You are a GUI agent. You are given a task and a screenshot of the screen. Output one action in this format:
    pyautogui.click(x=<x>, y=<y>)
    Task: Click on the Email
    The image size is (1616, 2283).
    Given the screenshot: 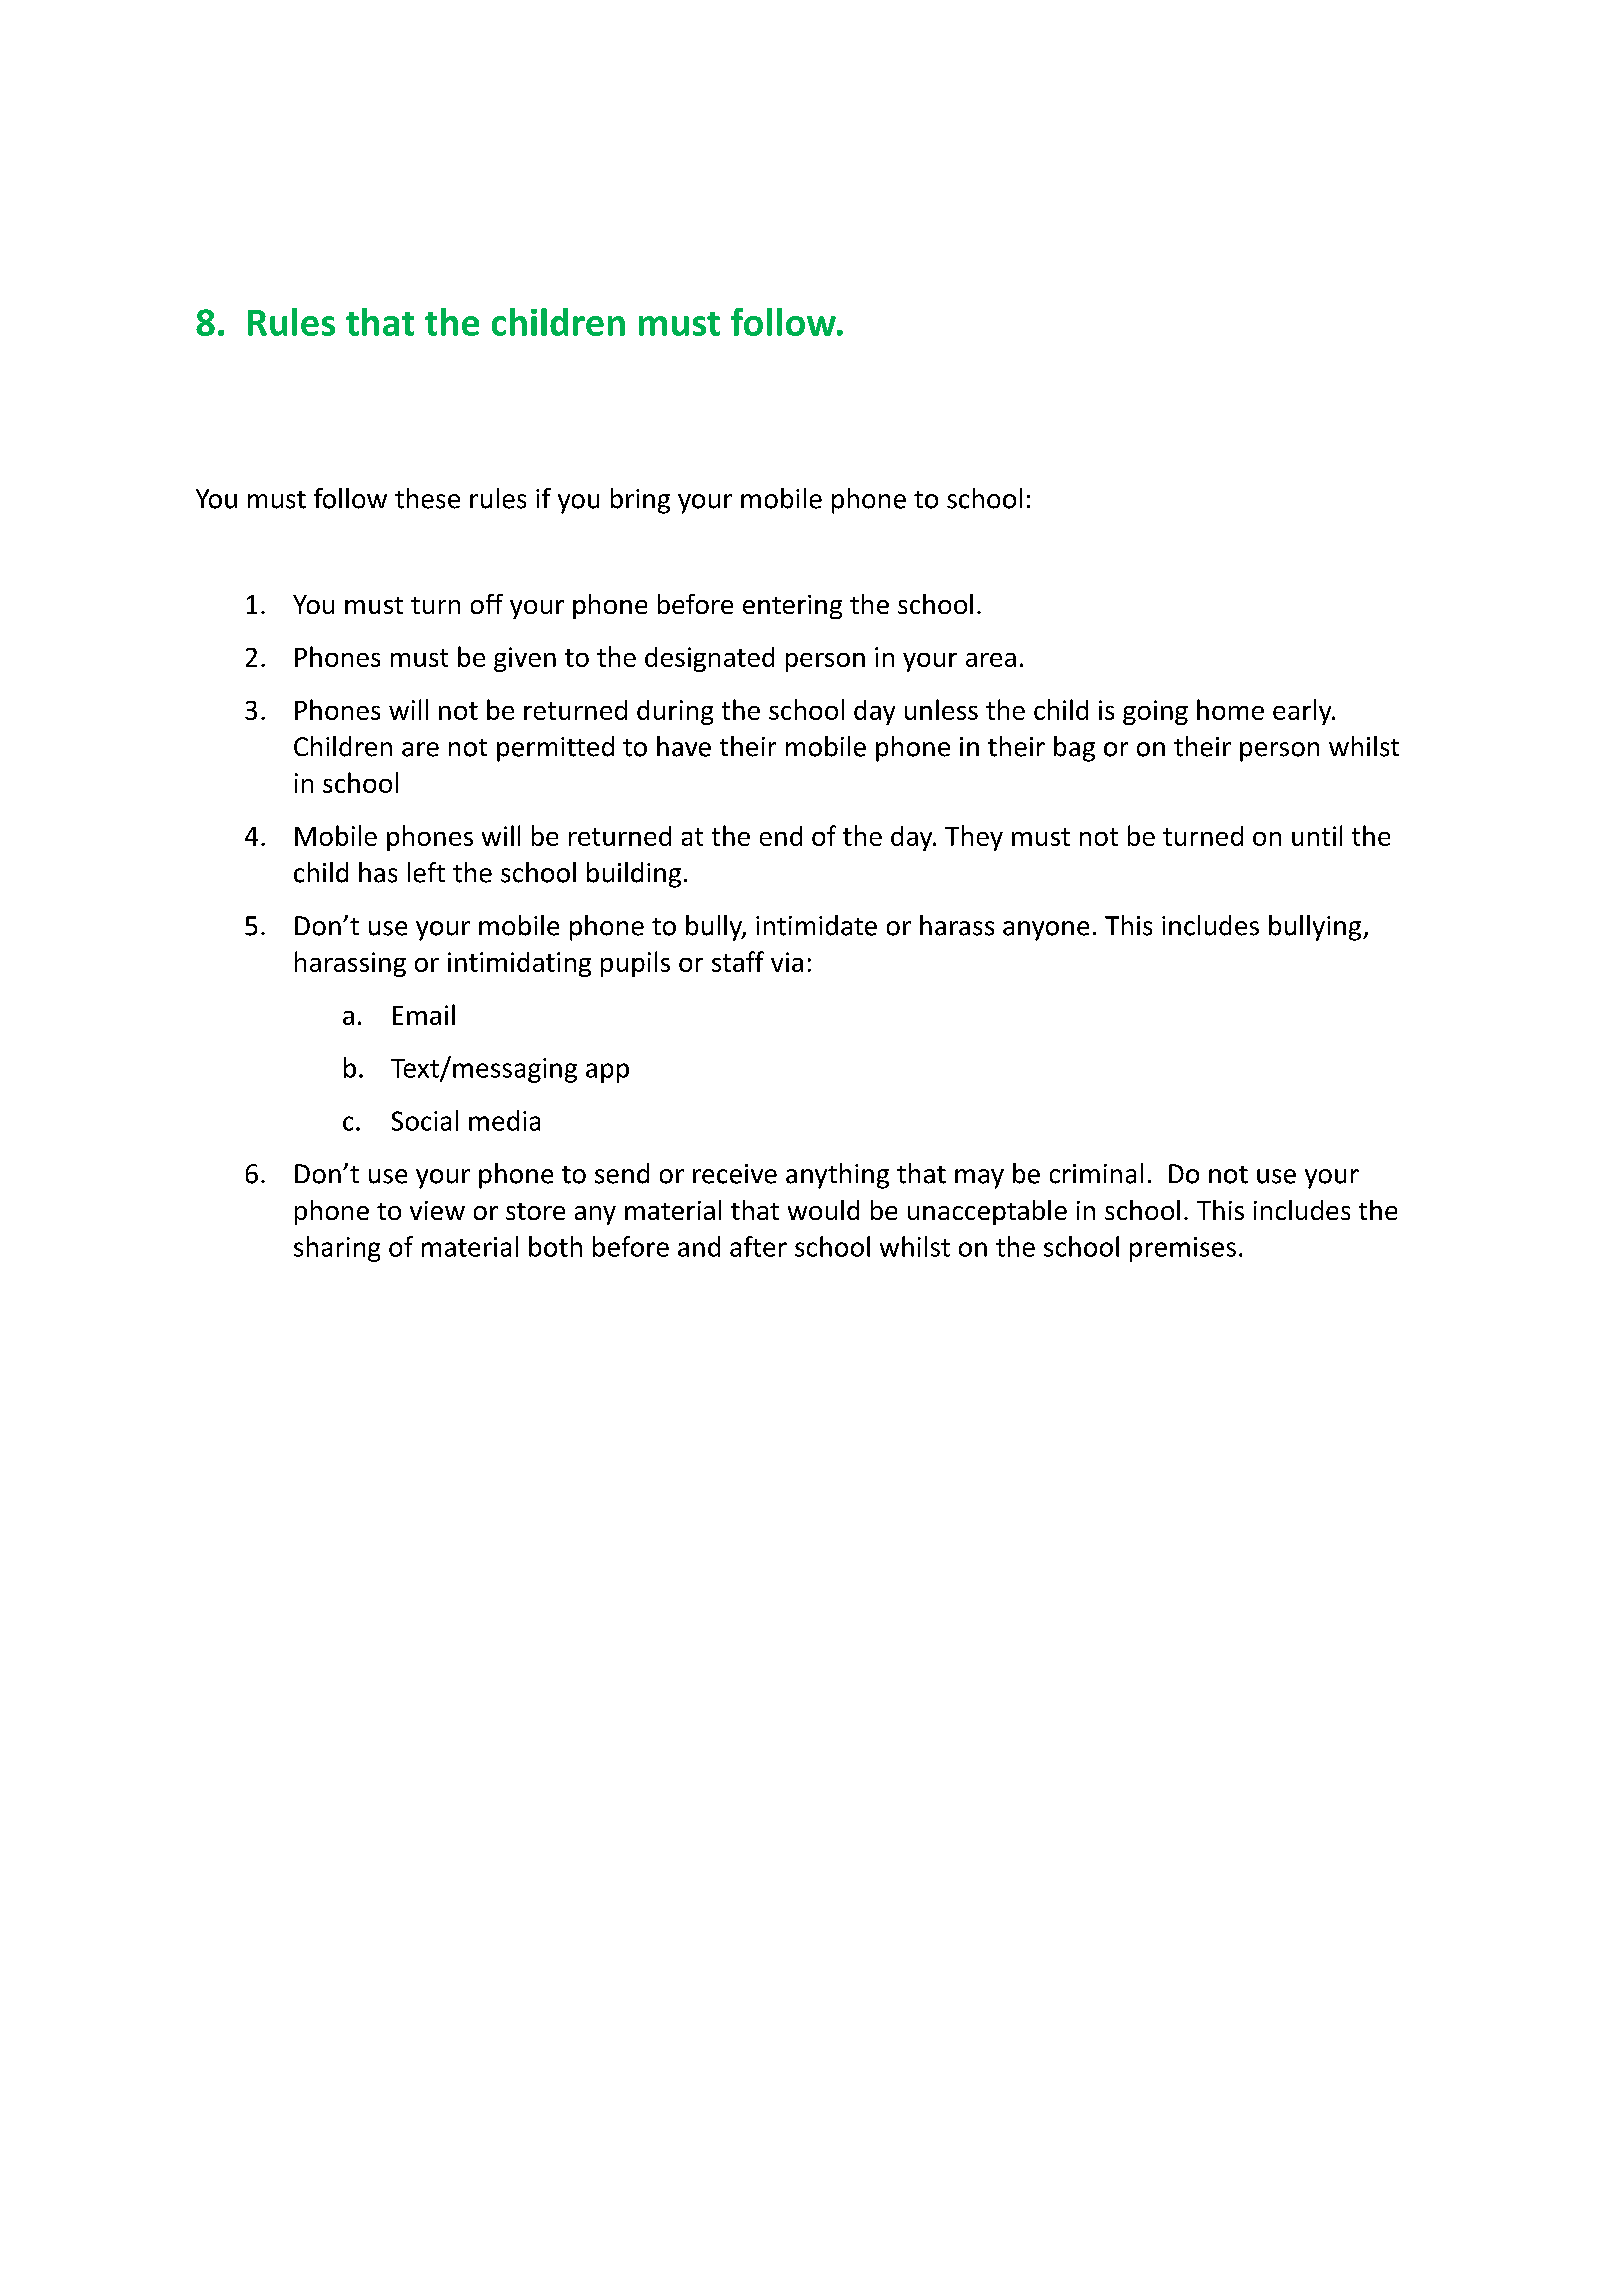 What is the action you would take?
    pyautogui.click(x=424, y=1014)
